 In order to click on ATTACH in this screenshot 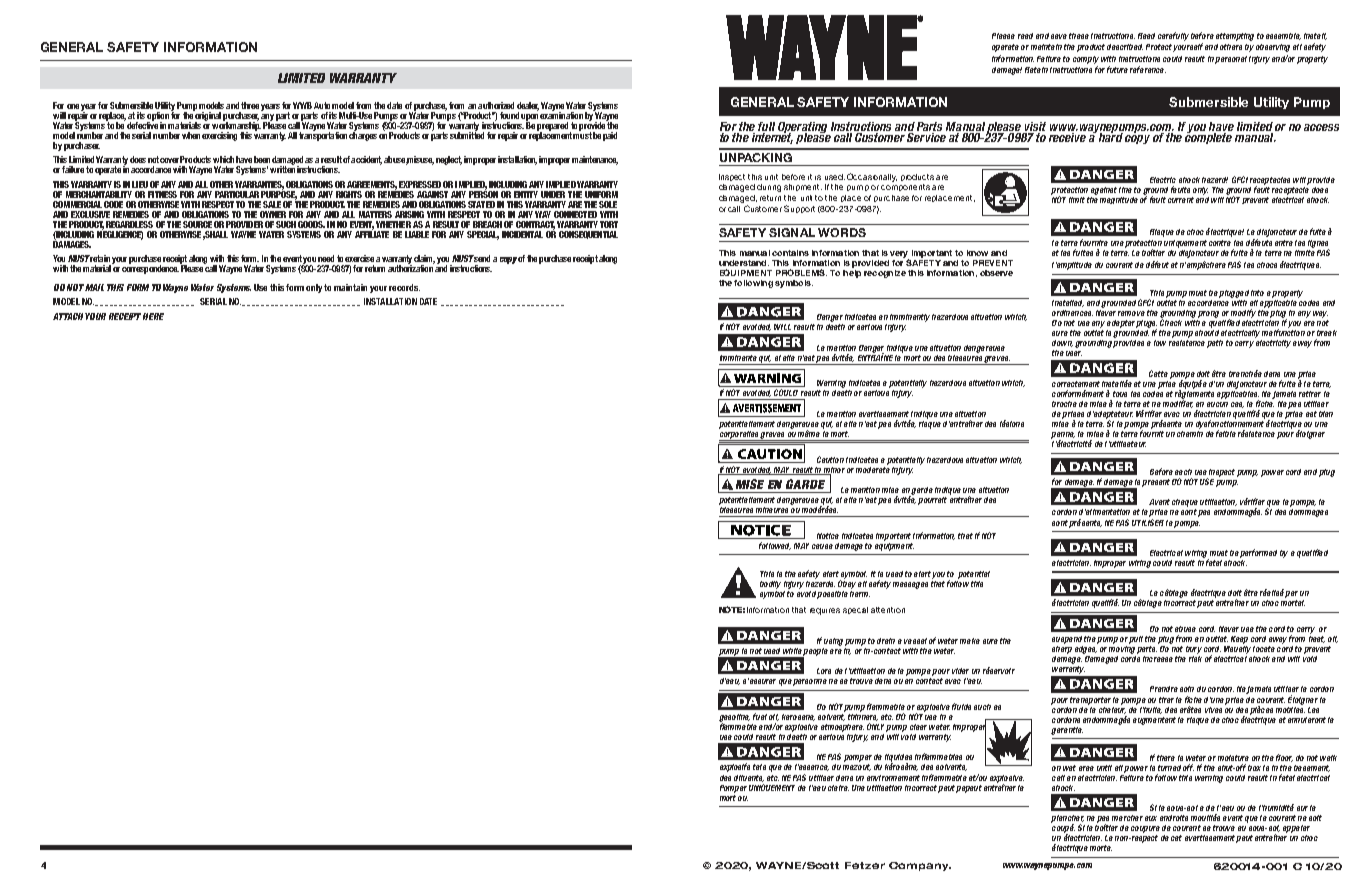, I will do `click(68, 316)`.
